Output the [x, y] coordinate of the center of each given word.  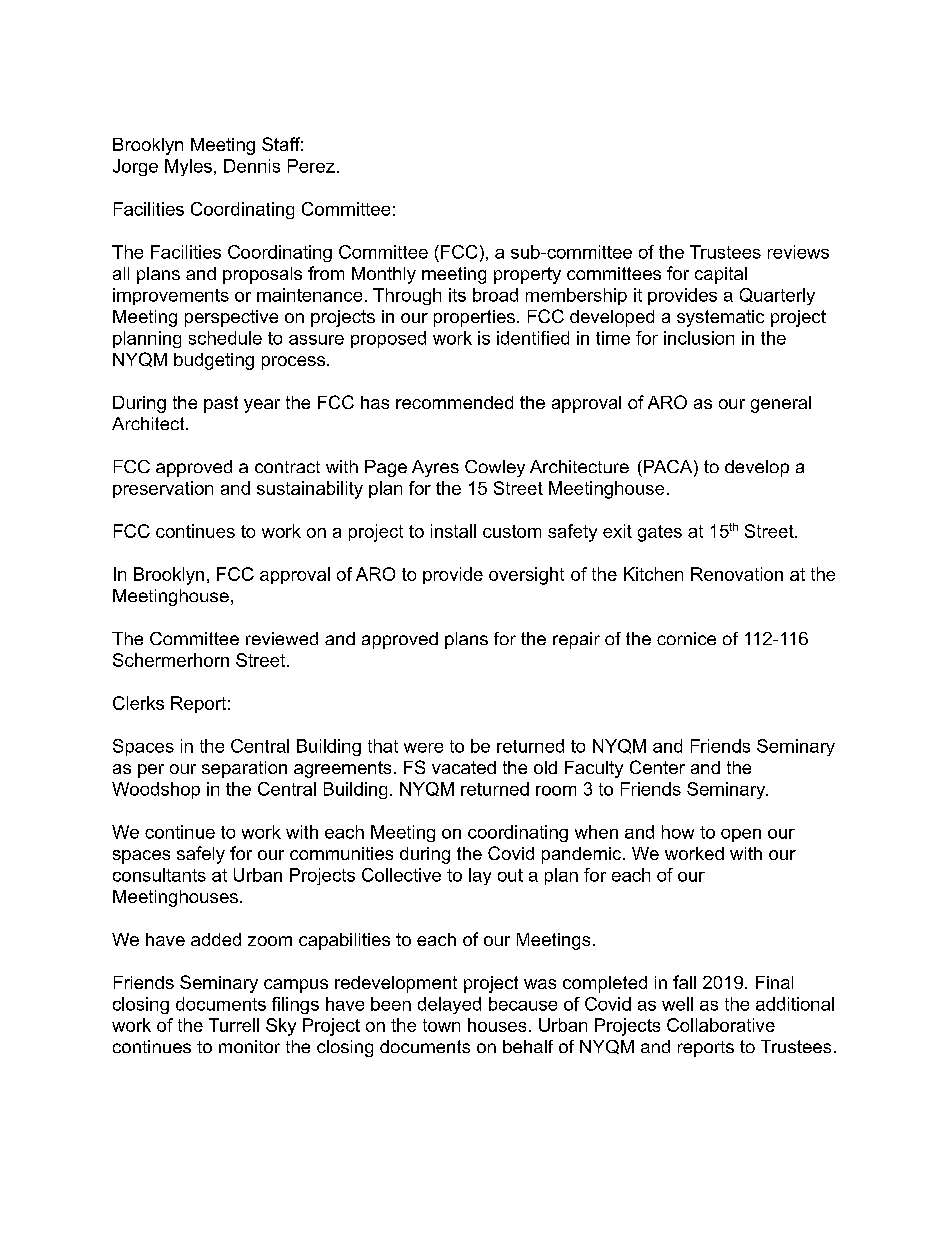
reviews [798, 252]
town [441, 1025]
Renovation [737, 574]
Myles [188, 167]
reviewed [282, 638]
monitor [249, 1046]
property [527, 275]
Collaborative [721, 1025]
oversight [526, 576]
